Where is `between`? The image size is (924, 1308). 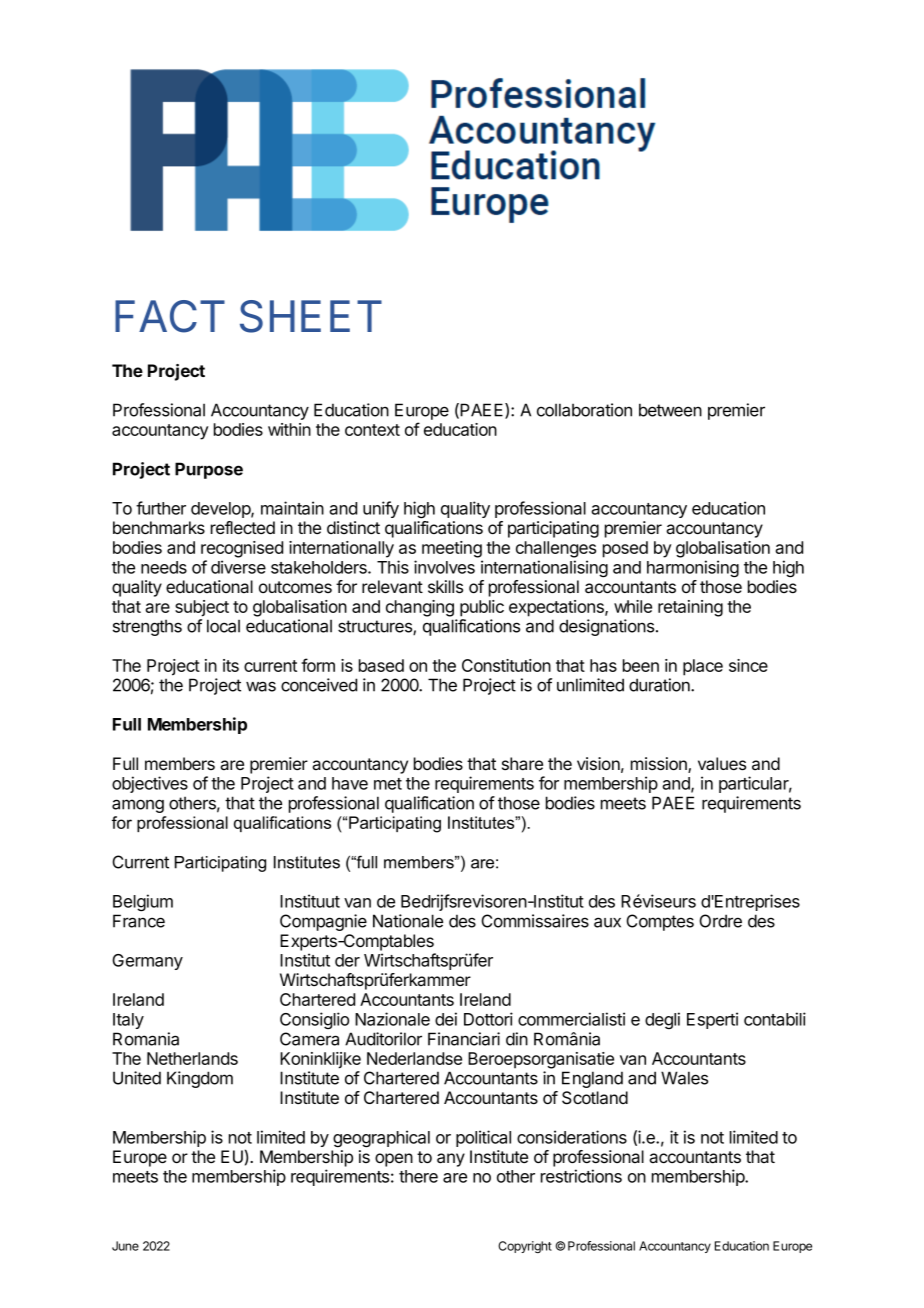
between is located at coordinates (670, 410).
